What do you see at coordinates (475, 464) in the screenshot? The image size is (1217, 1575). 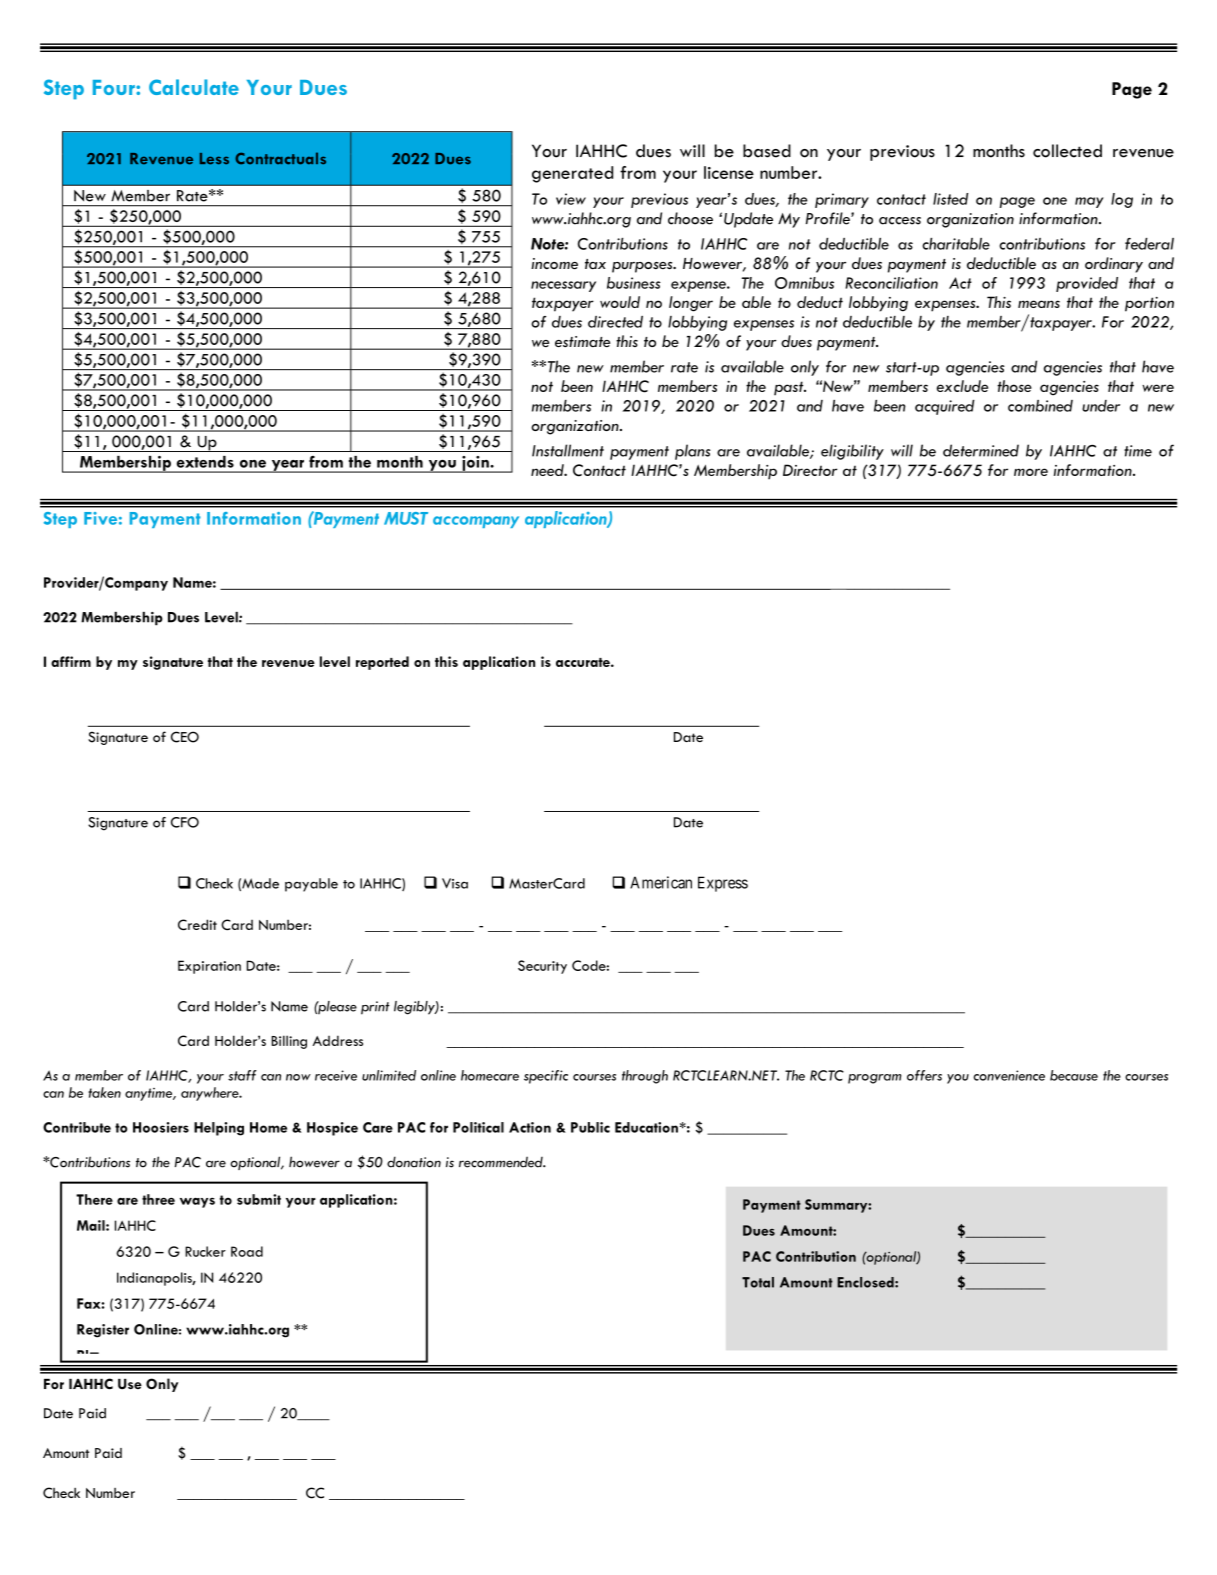 I see `join` at bounding box center [475, 464].
